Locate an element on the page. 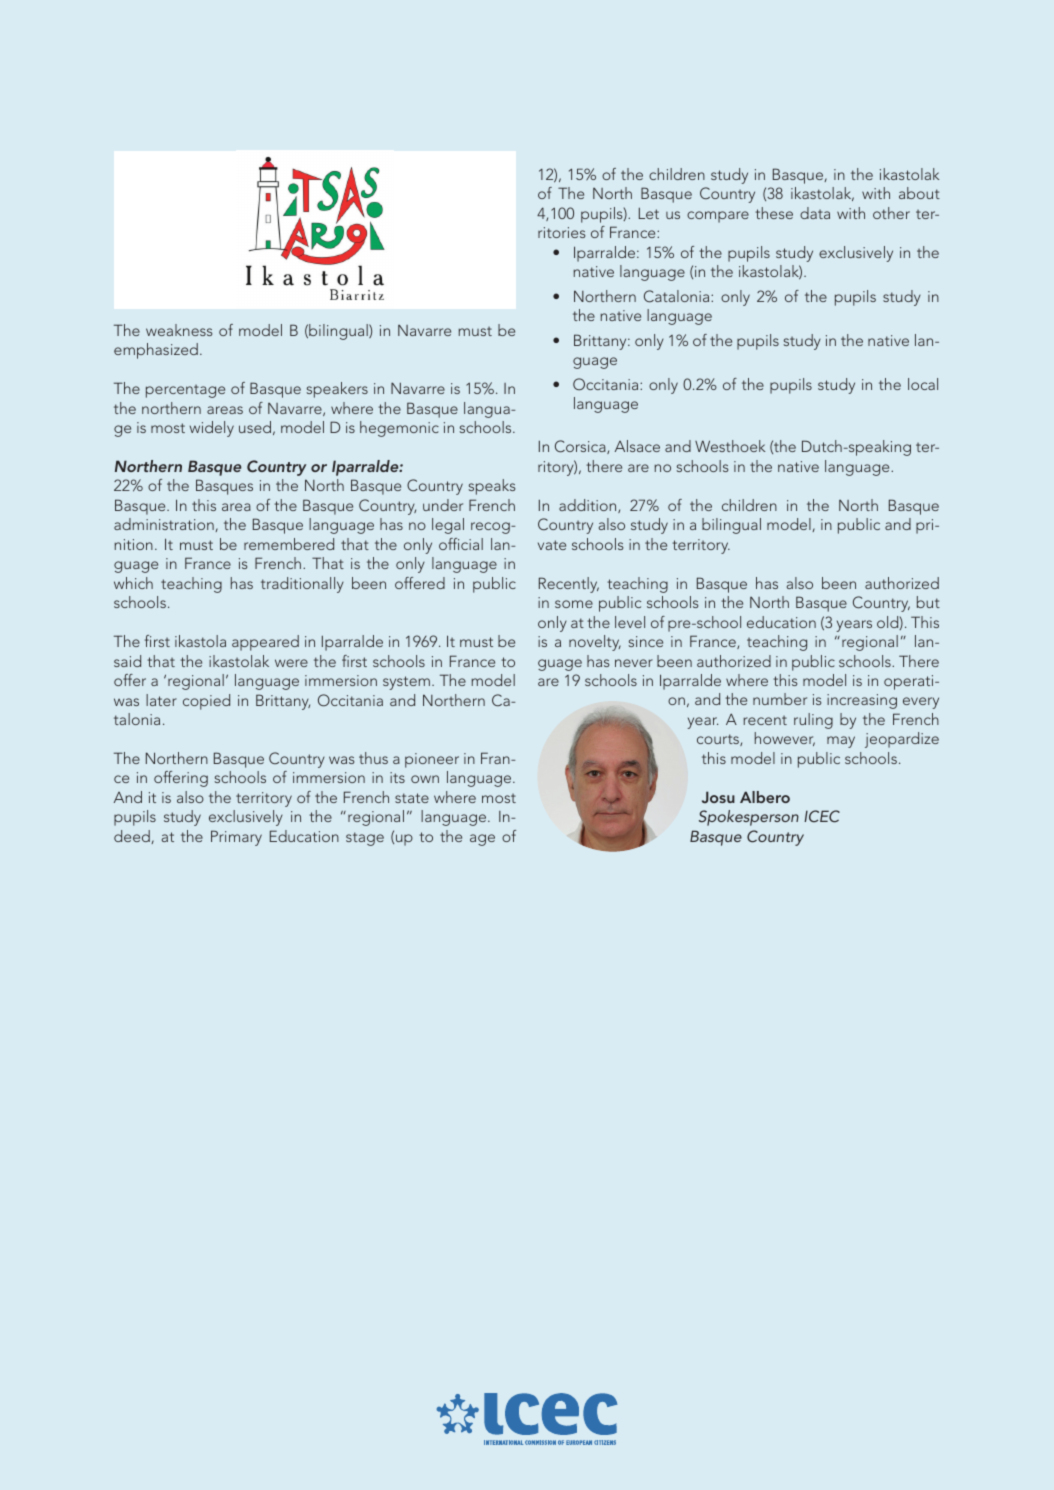 This document has width=1054, height=1490. Let is located at coordinates (649, 213).
